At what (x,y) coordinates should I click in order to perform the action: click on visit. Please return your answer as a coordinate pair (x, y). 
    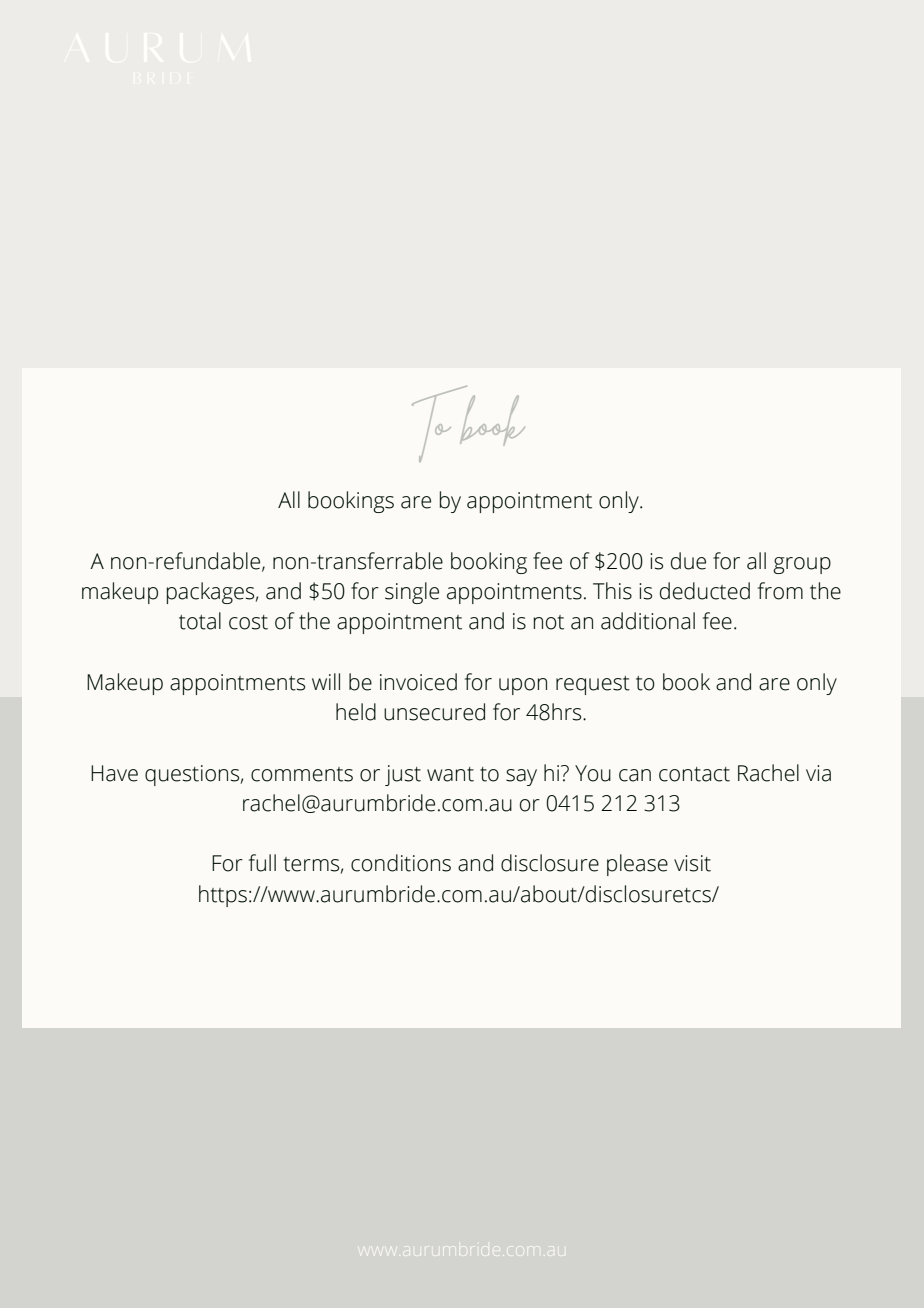
    Looking at the image, I should click on (692, 863).
